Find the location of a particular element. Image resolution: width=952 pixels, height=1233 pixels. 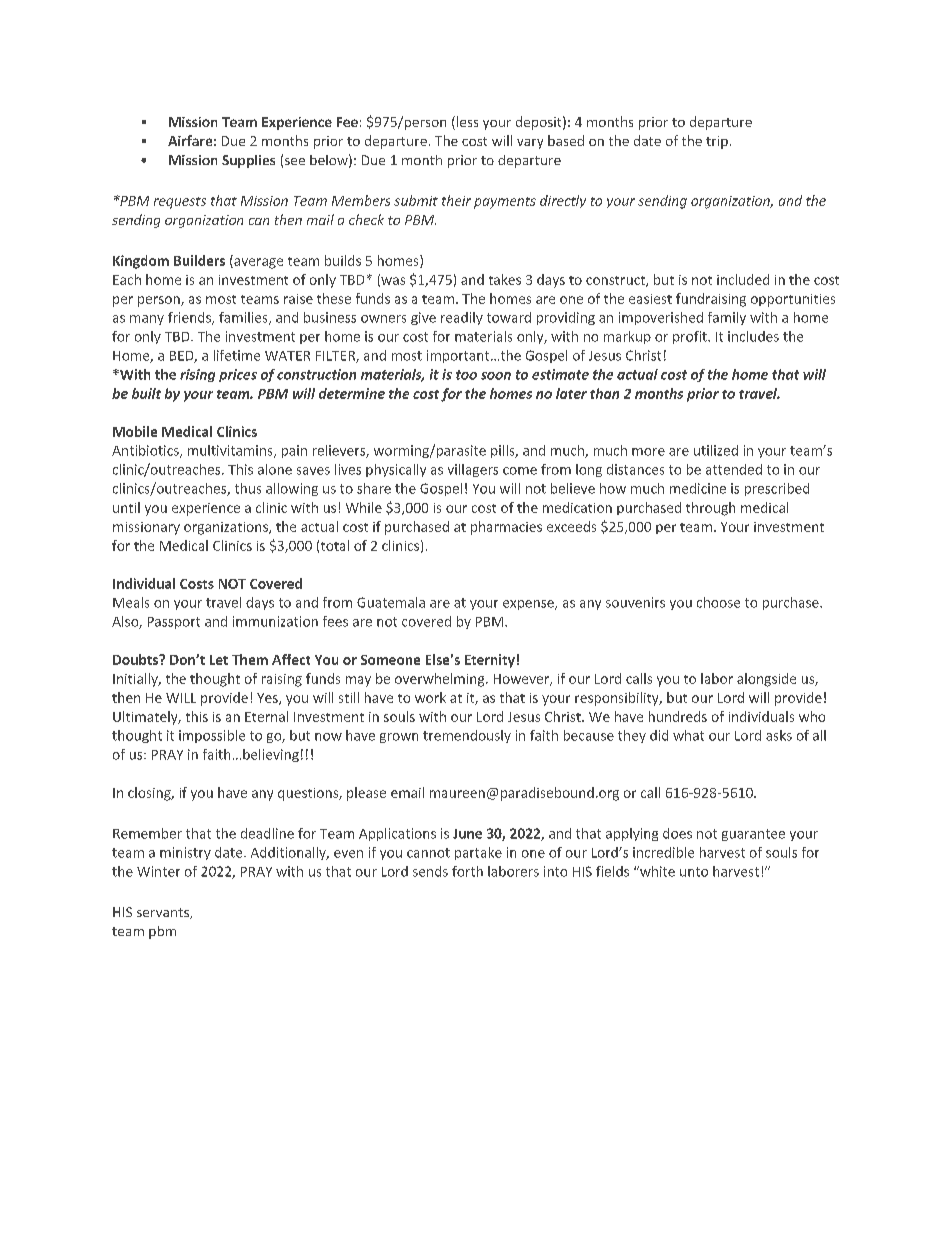

Supplies is located at coordinates (248, 161).
